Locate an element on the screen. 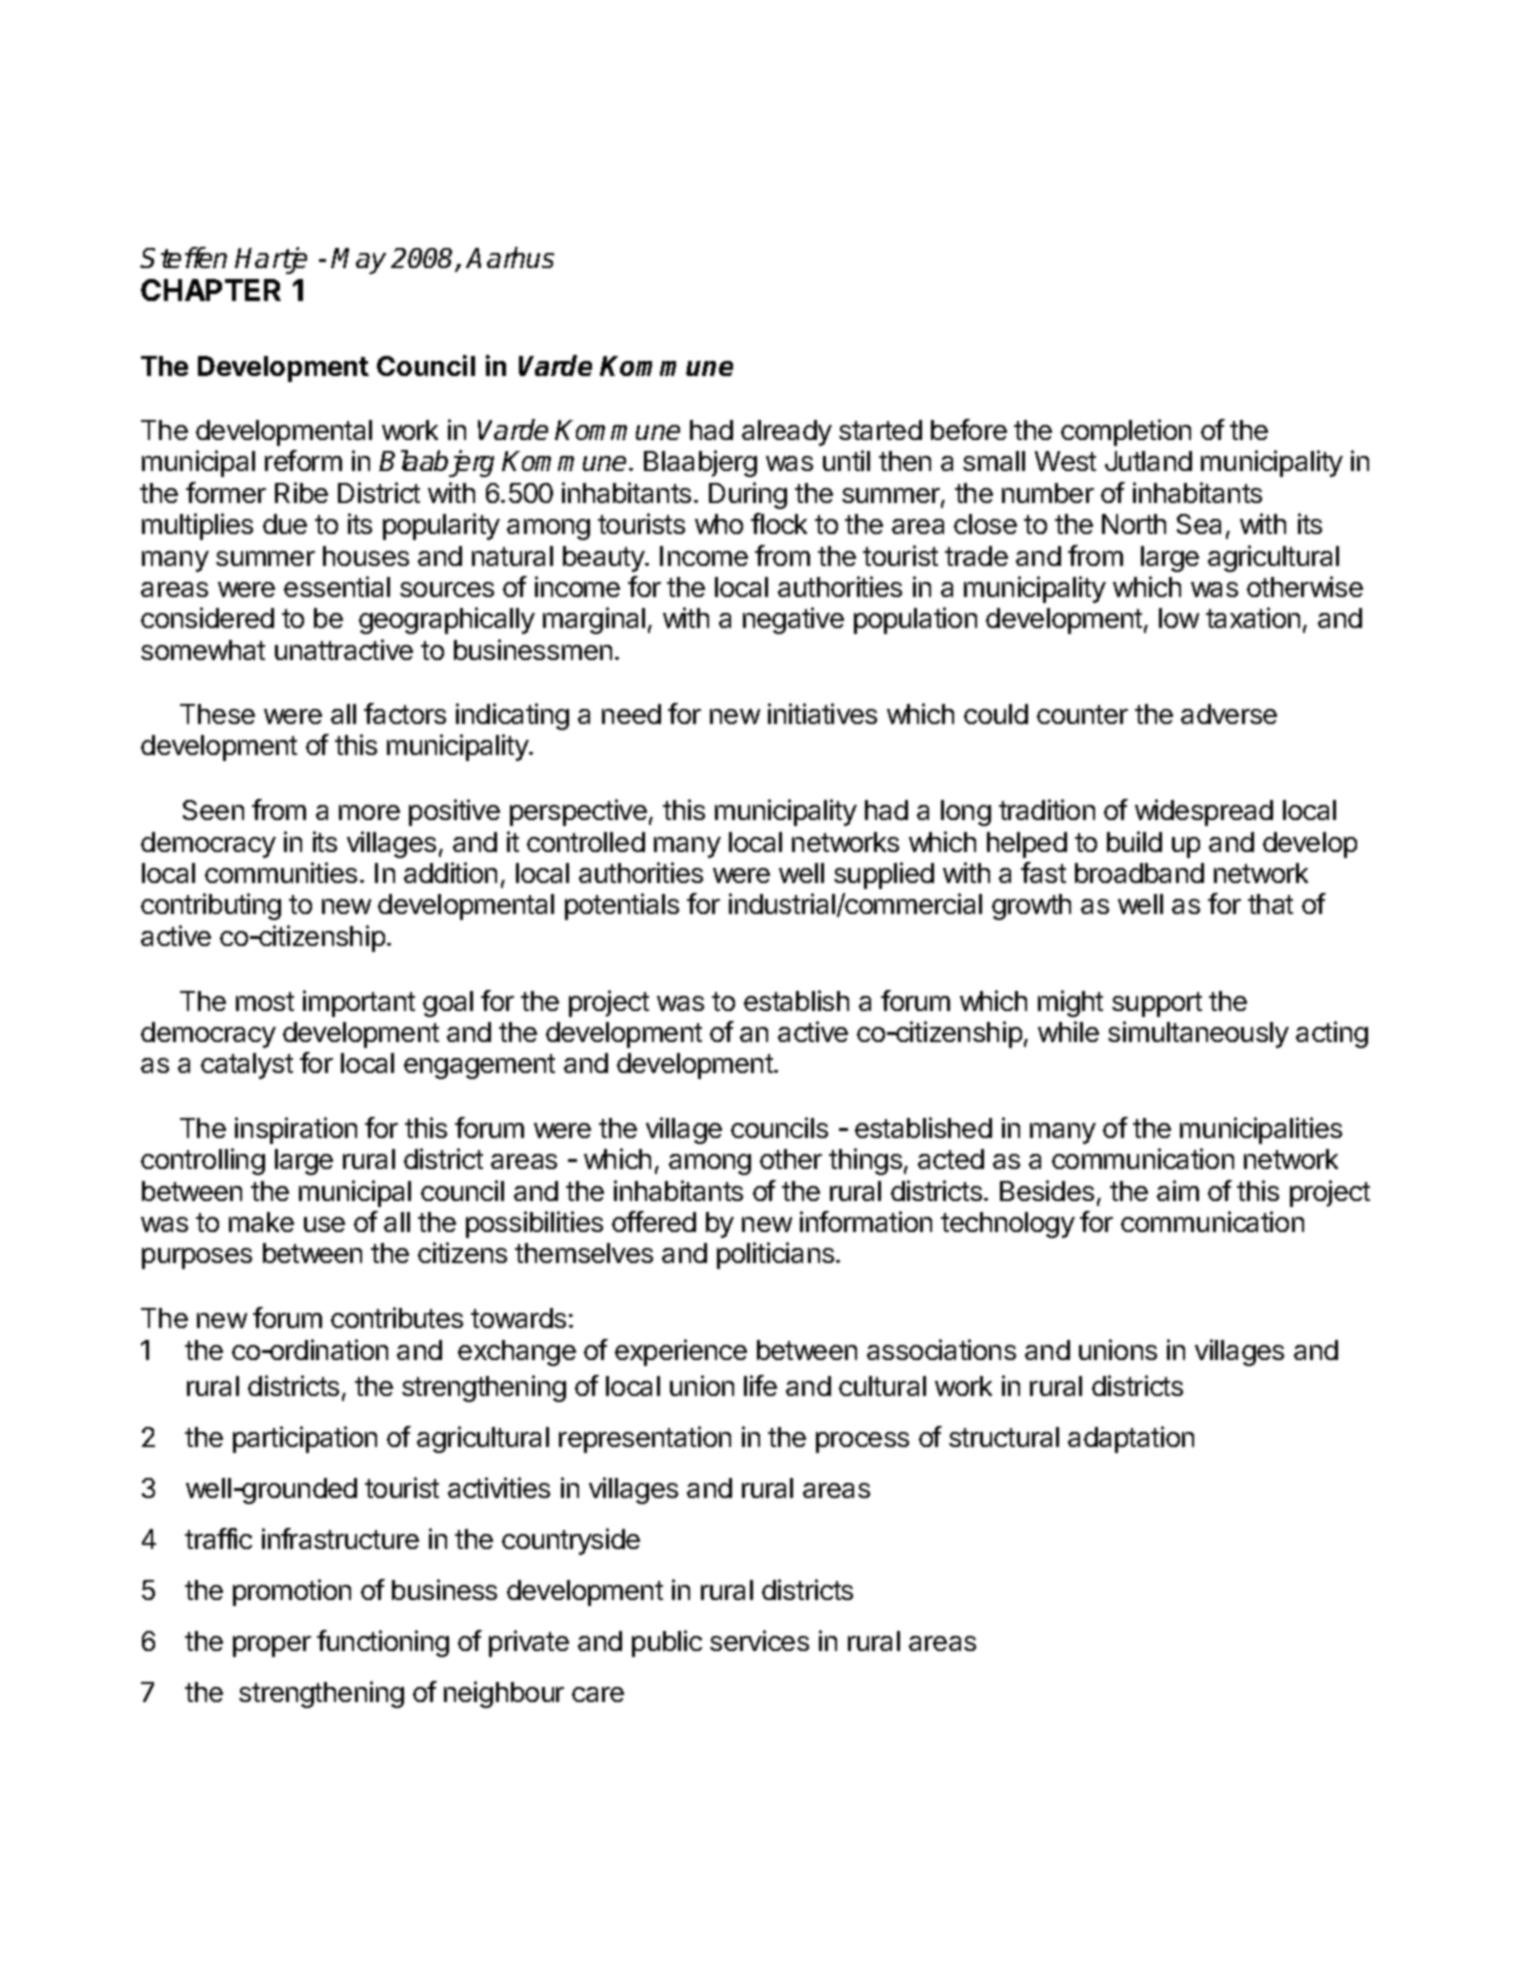 This screenshot has height=1968, width=1521. already is located at coordinates (787, 433).
